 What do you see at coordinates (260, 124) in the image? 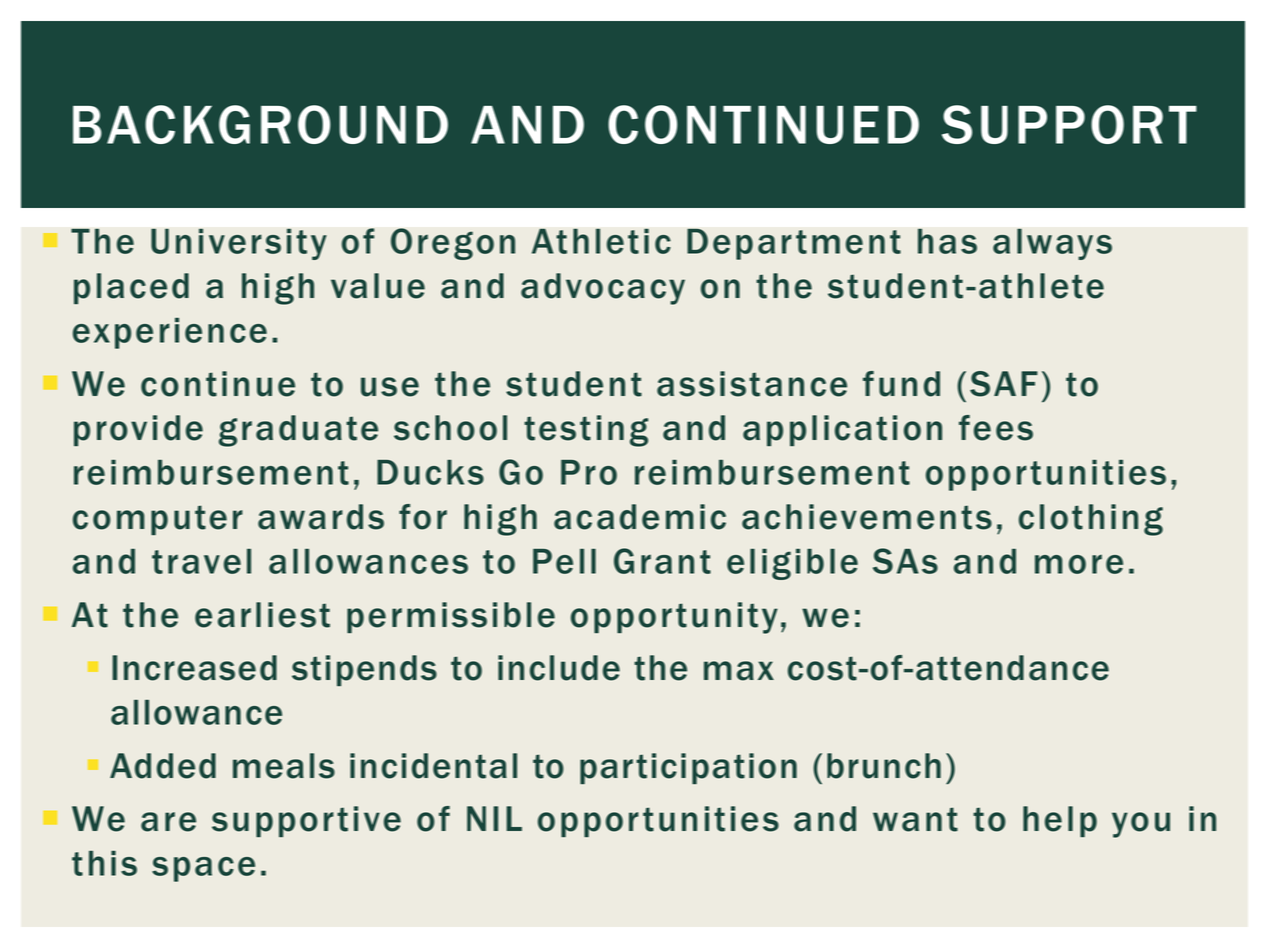
I see `BACKGROUND` at bounding box center [260, 124].
